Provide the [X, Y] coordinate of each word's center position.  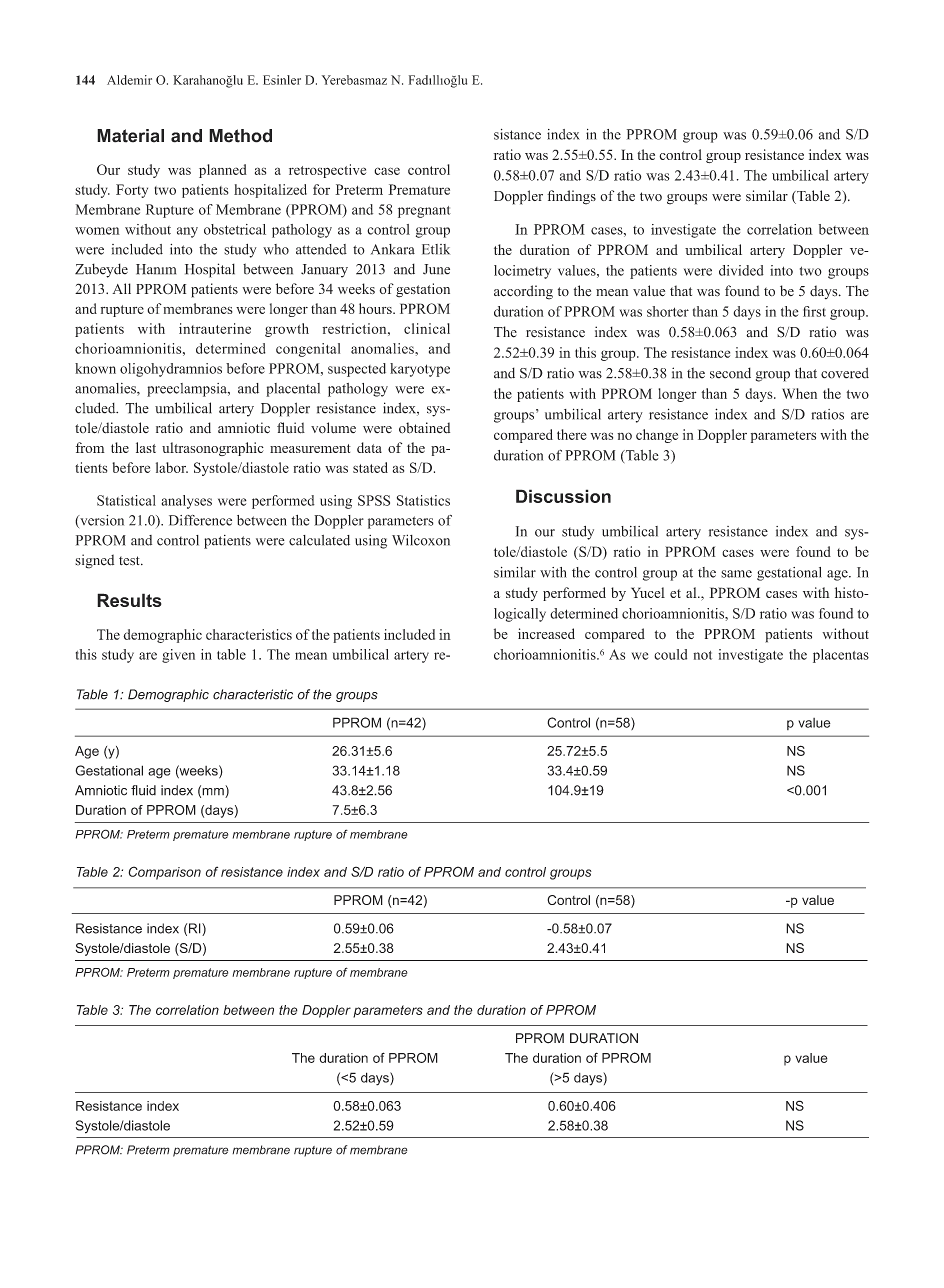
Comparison [164, 873]
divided [741, 270]
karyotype [420, 370]
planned [223, 171]
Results [129, 600]
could [670, 654]
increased [546, 633]
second [730, 373]
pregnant [424, 212]
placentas [841, 656]
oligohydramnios [171, 370]
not [702, 655]
